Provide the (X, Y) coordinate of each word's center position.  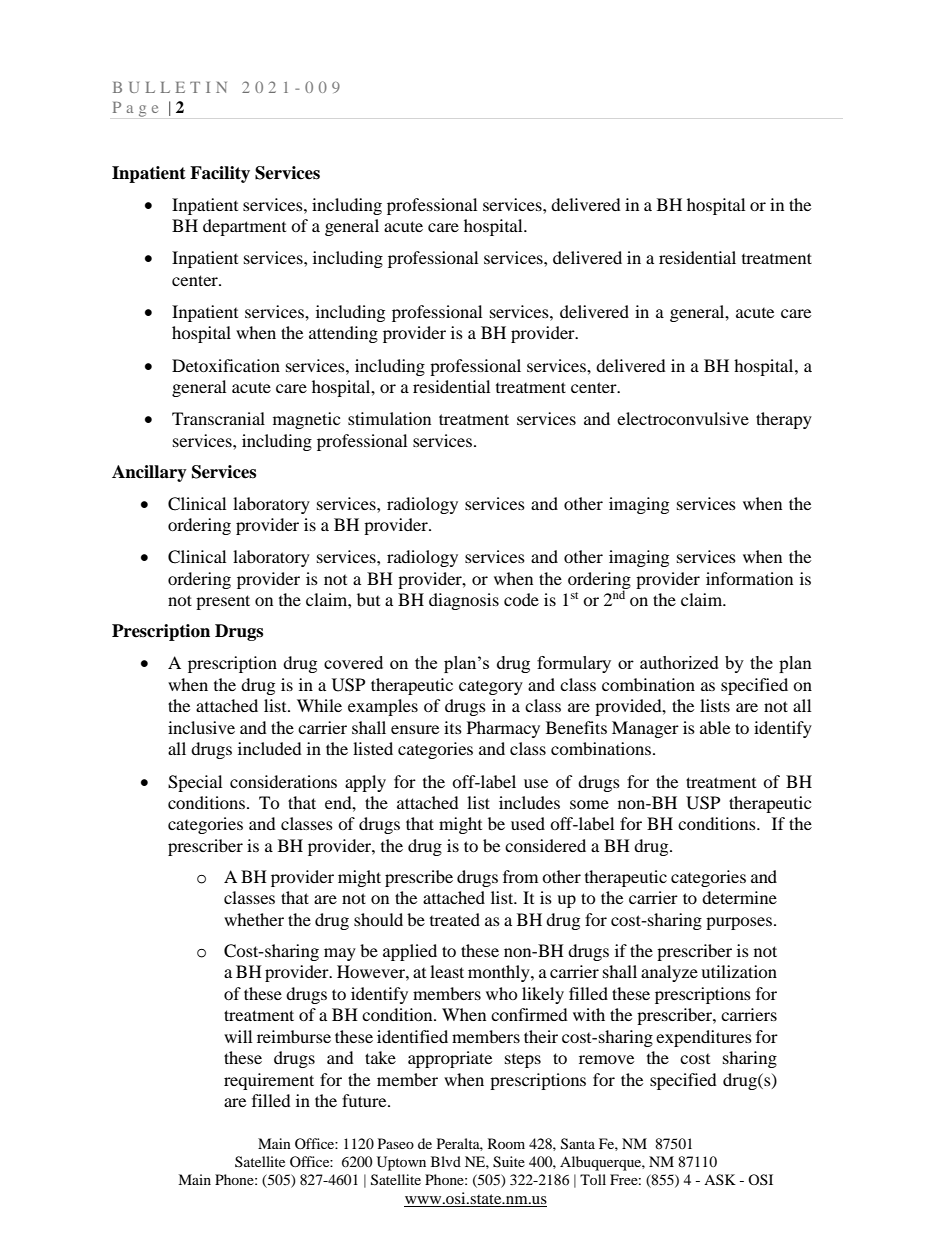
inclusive (201, 727)
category (491, 688)
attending (343, 334)
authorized (679, 662)
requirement (269, 1081)
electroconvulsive (683, 418)
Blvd (446, 1161)
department (244, 227)
